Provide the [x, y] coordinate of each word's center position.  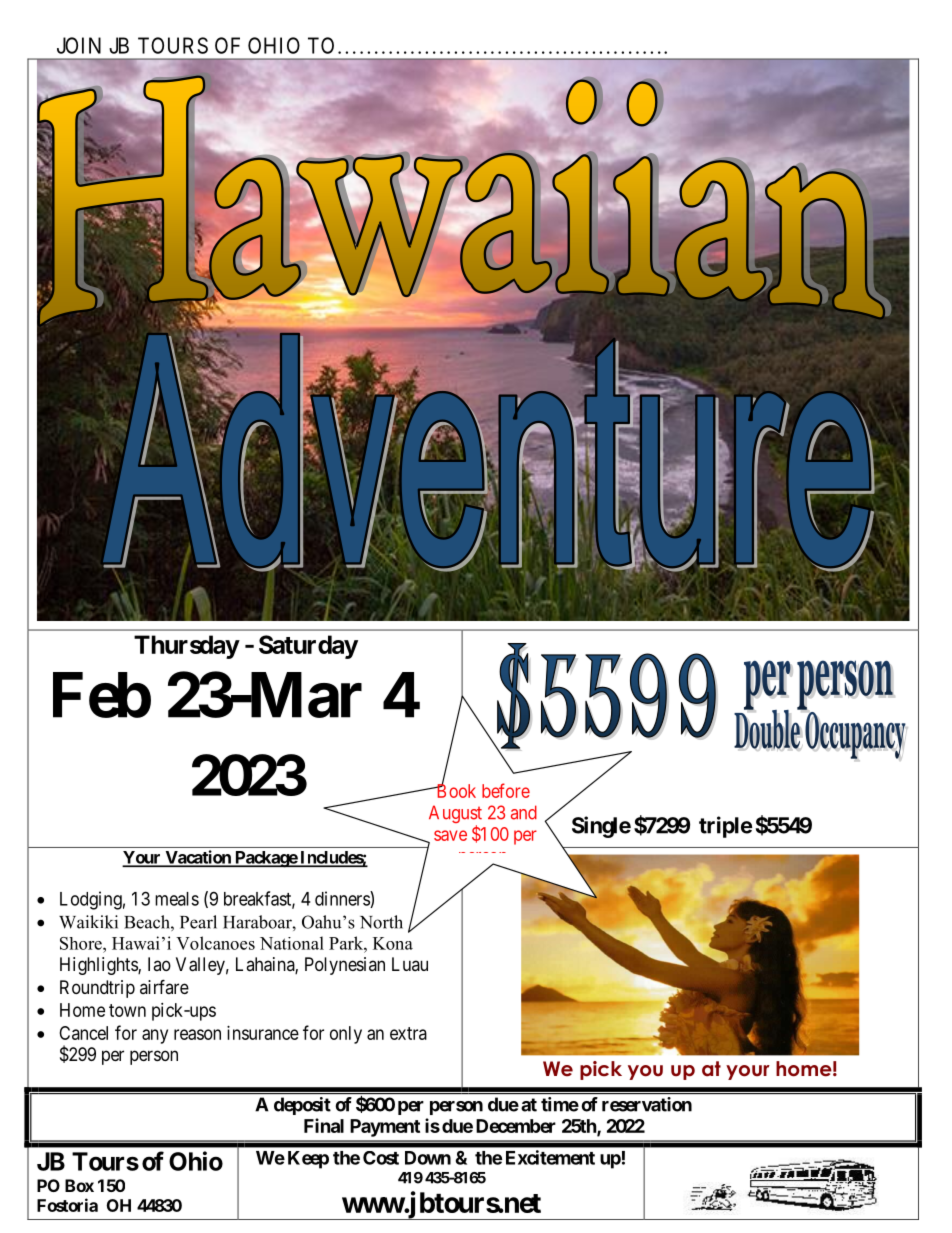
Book [455, 790]
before [506, 790]
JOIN [79, 45]
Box [79, 1185]
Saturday [308, 647]
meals [177, 899]
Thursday [186, 647]
